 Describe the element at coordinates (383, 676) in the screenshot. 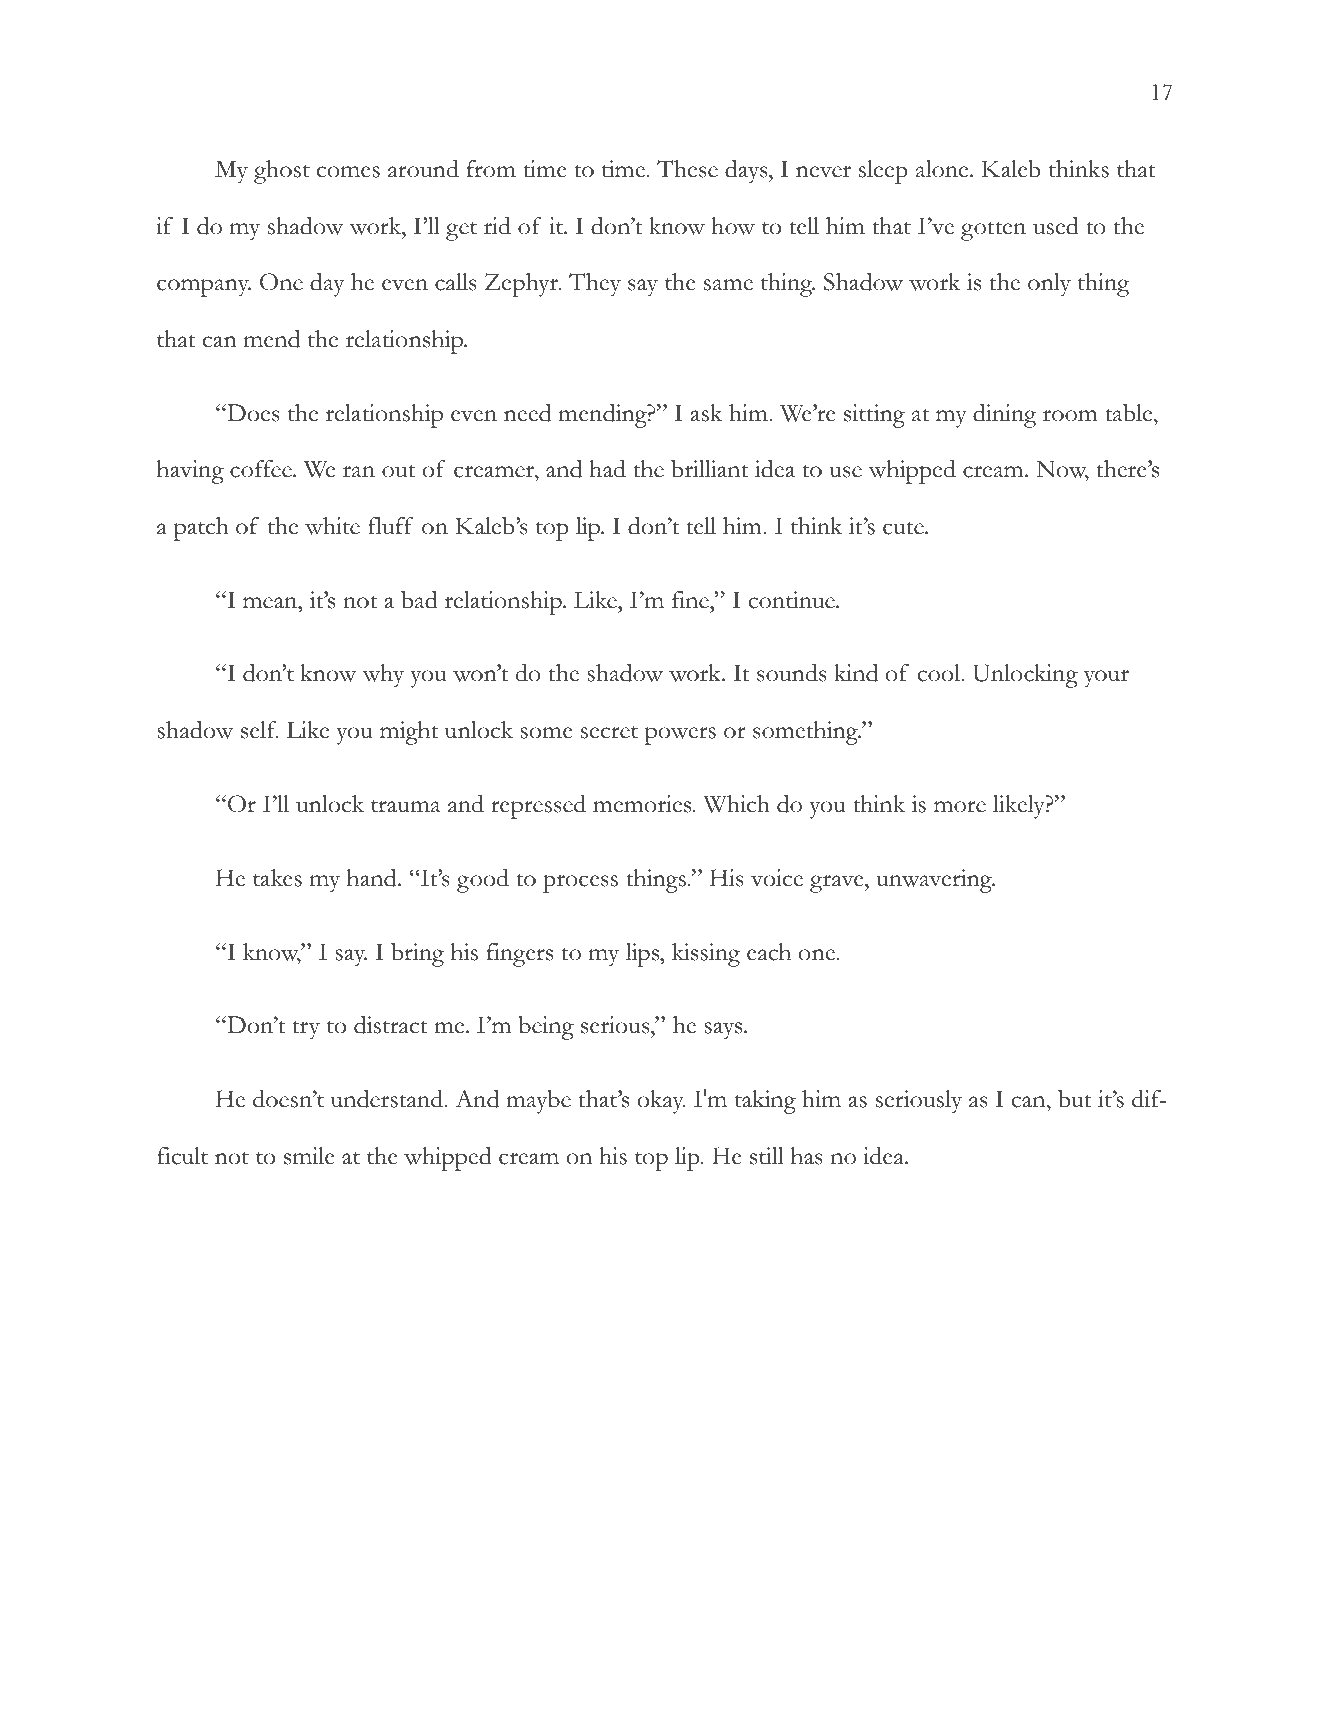

I see `why` at that location.
